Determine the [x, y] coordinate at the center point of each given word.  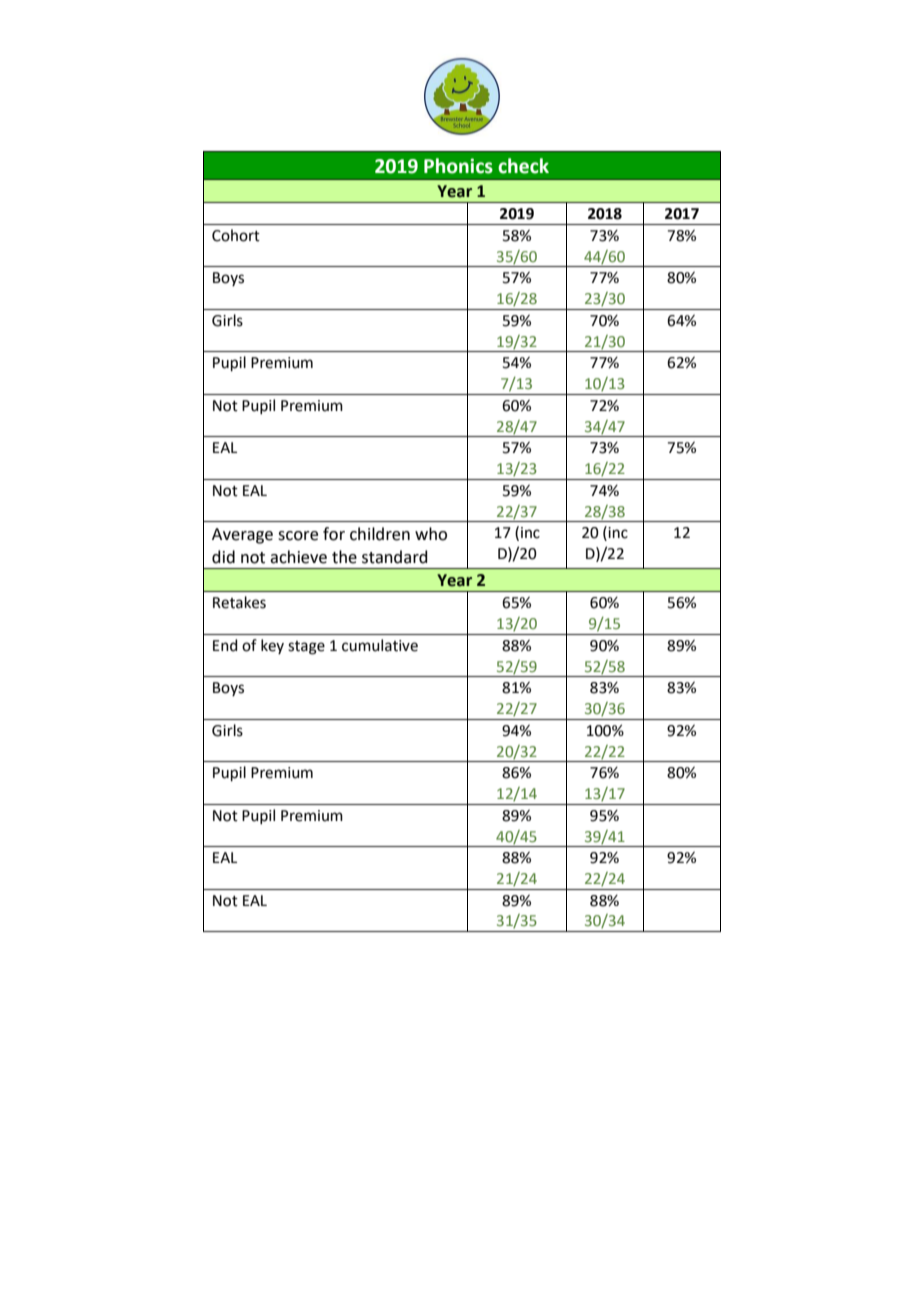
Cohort [236, 235]
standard [395, 557]
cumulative [380, 645]
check [523, 166]
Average [242, 536]
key [272, 646]
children [380, 534]
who [431, 534]
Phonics [458, 166]
